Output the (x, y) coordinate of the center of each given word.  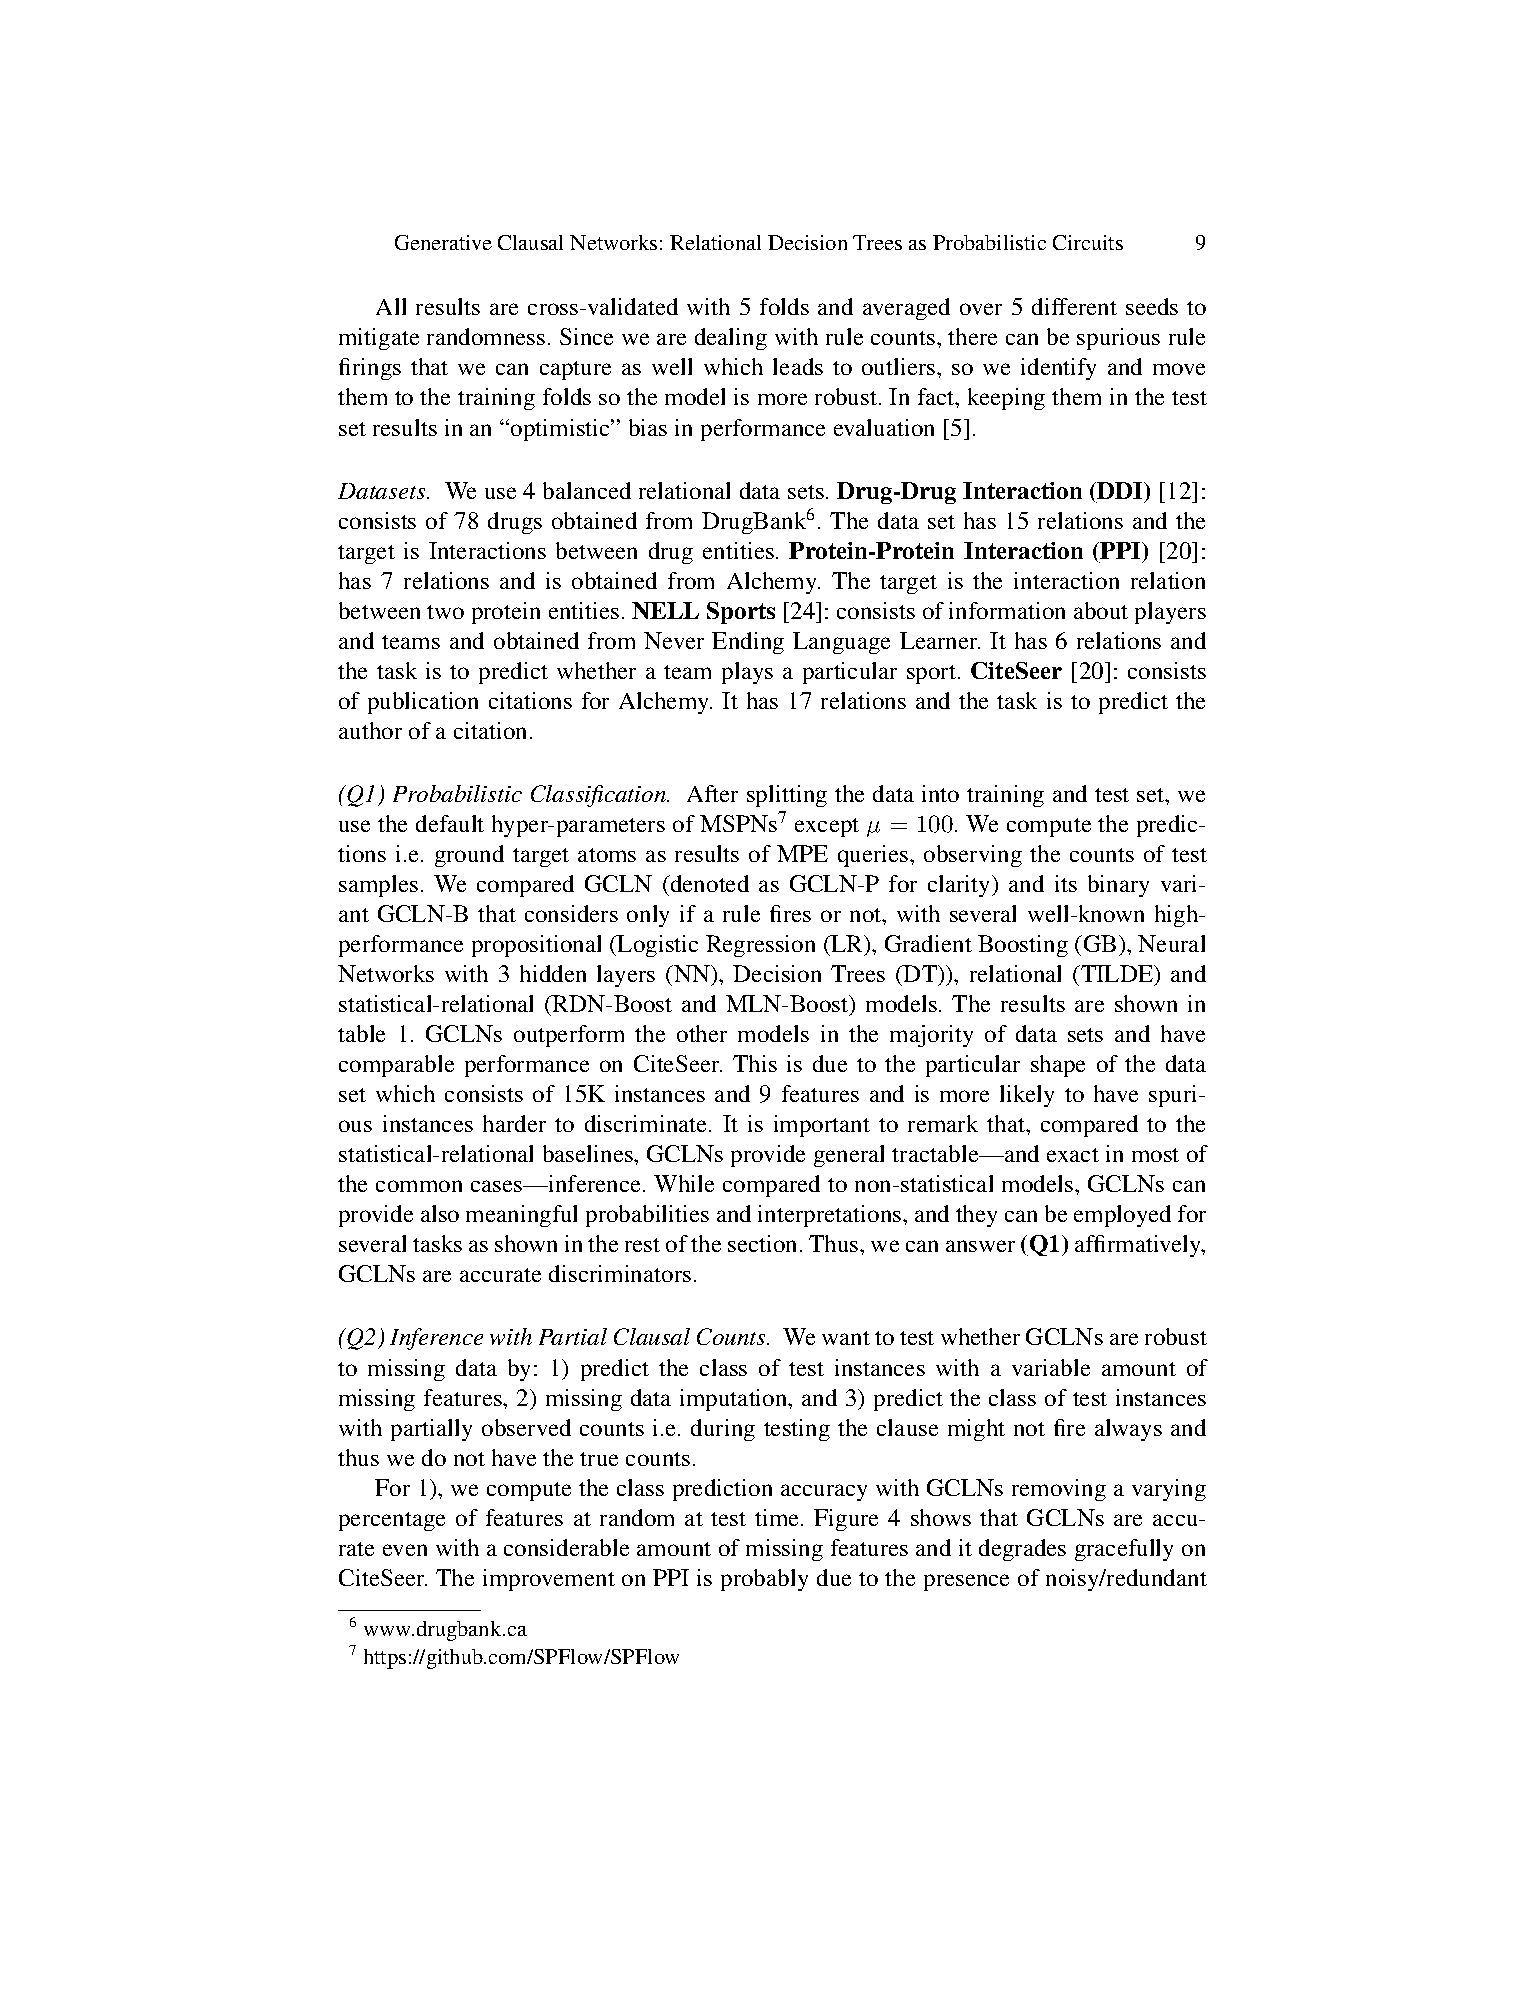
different (1074, 306)
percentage (392, 1521)
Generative (443, 242)
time (778, 1517)
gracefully (1124, 1550)
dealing (731, 339)
